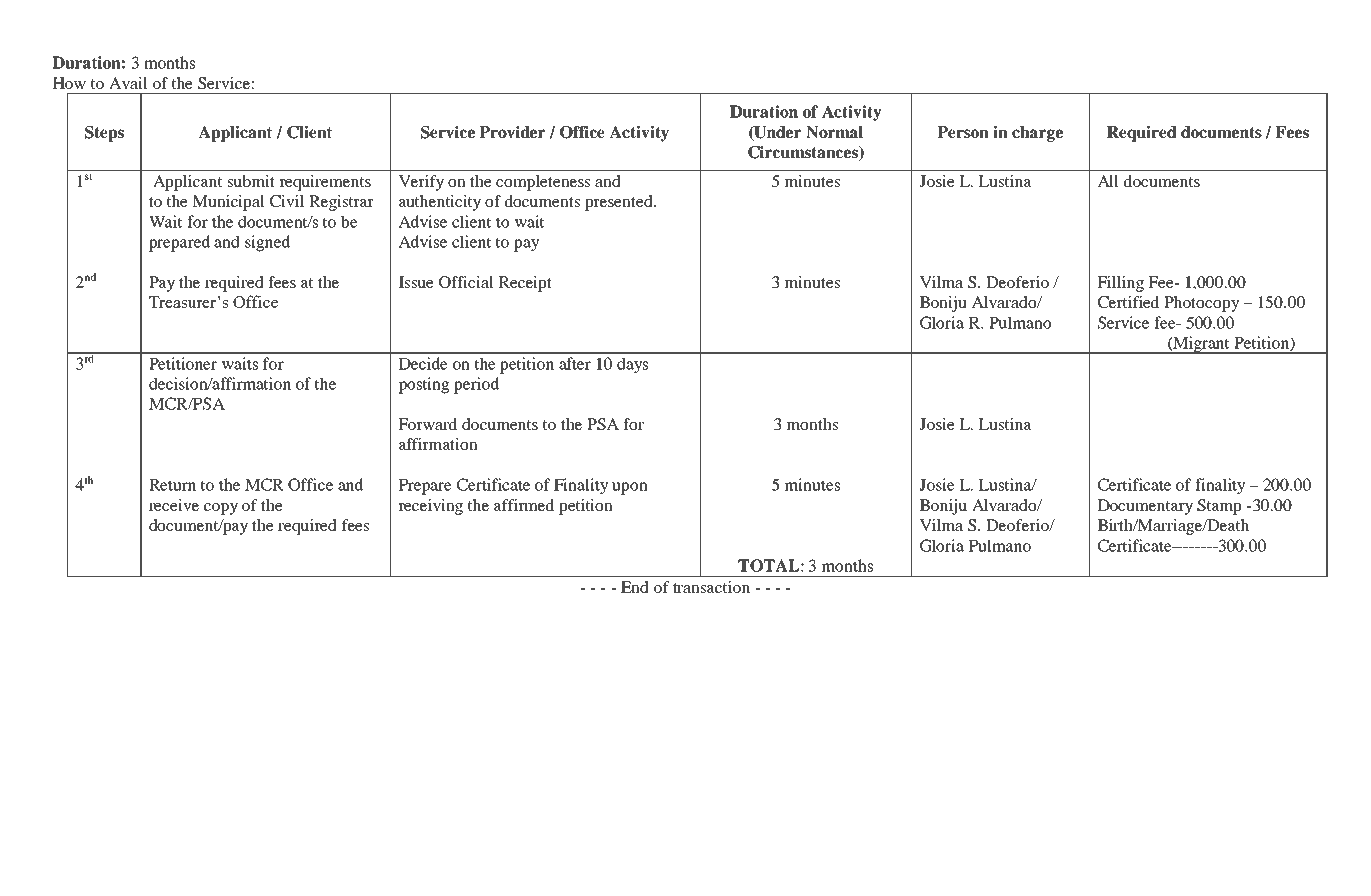  What do you see at coordinates (512, 132) in the page?
I see `Provider` at bounding box center [512, 132].
